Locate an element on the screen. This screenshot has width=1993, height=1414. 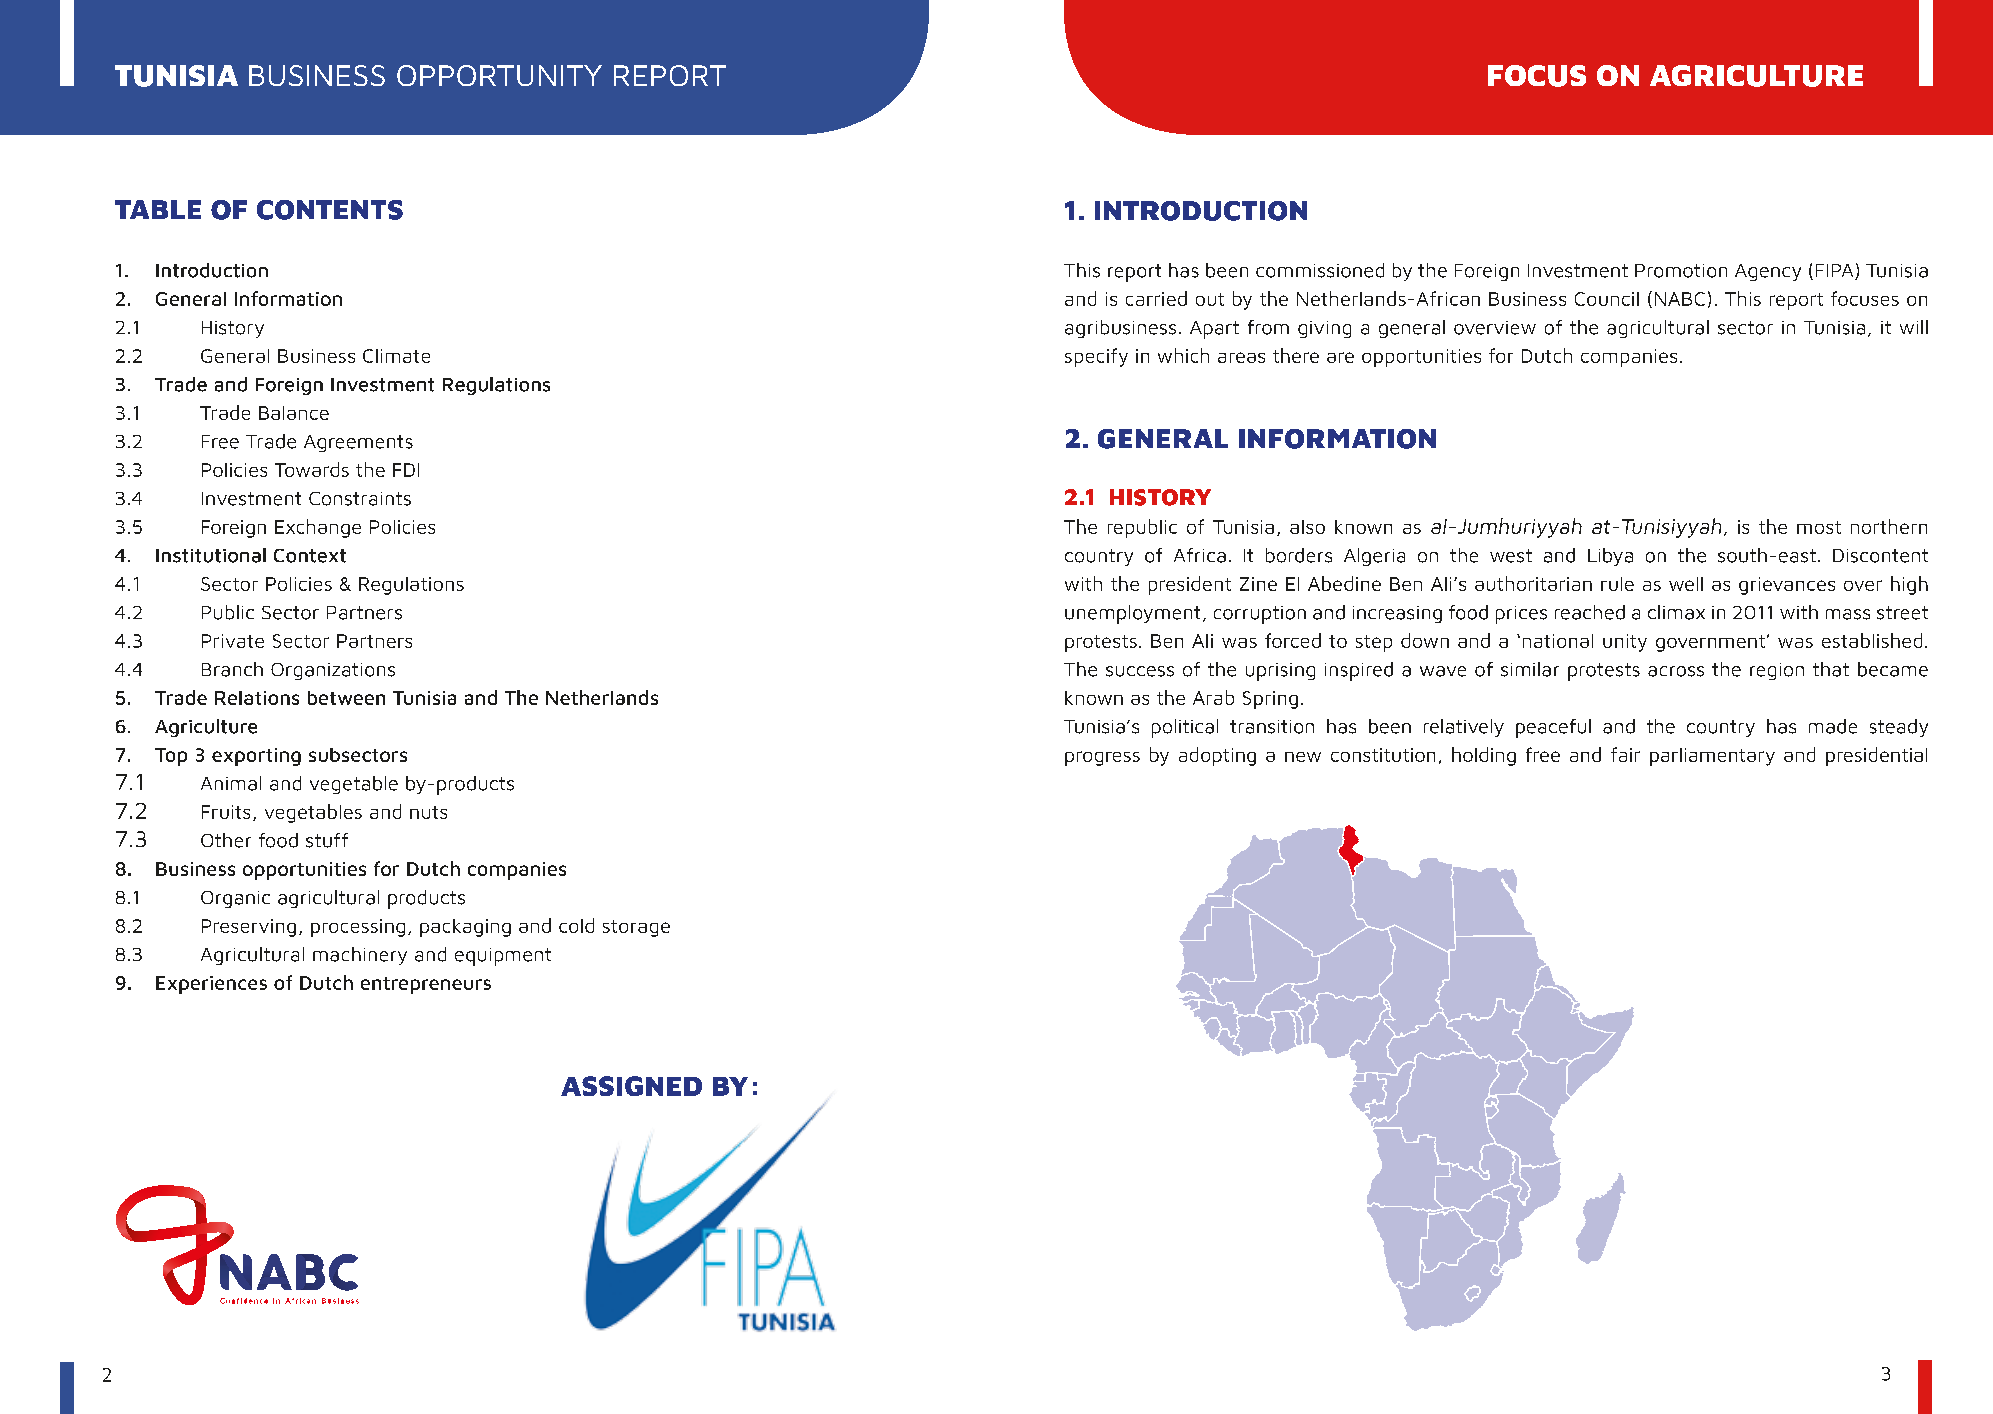
ASSIGNED is located at coordinates (631, 1086).
